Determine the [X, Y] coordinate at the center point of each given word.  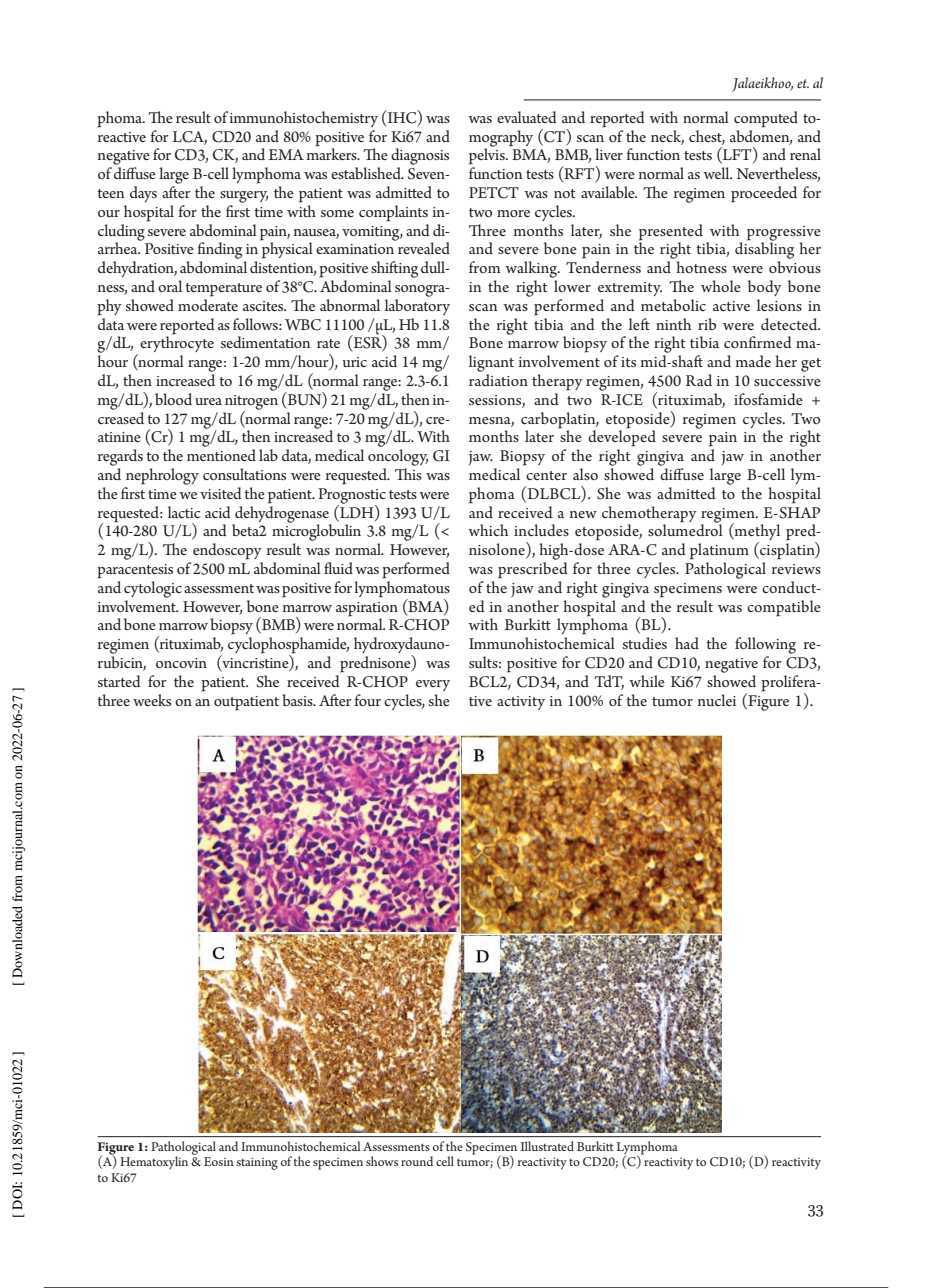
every [433, 685]
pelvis [488, 155]
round [417, 1161]
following [765, 645]
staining [257, 1163]
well [717, 173]
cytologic [153, 589]
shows [382, 1161]
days [143, 194]
